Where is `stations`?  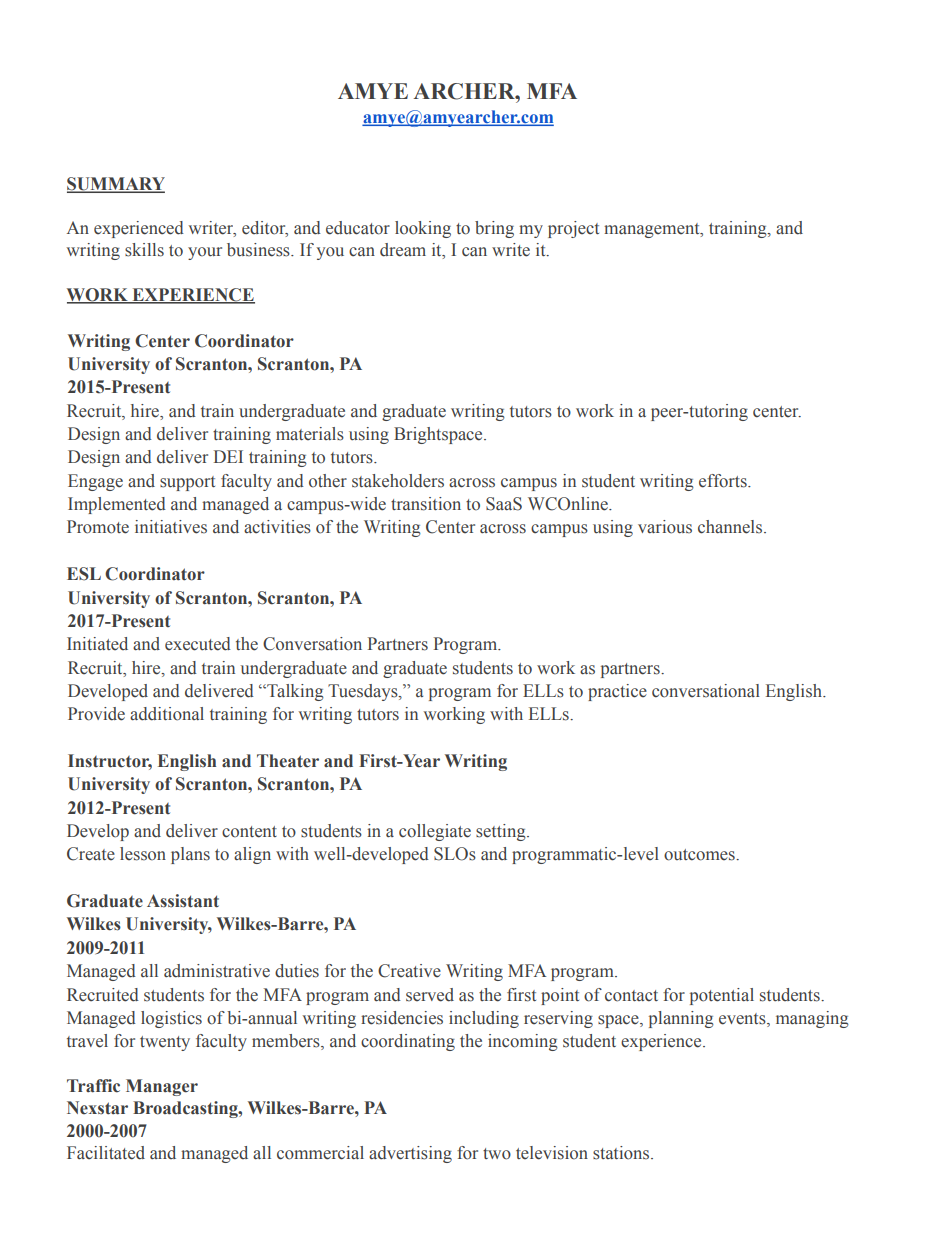 stations is located at coordinates (622, 1153).
